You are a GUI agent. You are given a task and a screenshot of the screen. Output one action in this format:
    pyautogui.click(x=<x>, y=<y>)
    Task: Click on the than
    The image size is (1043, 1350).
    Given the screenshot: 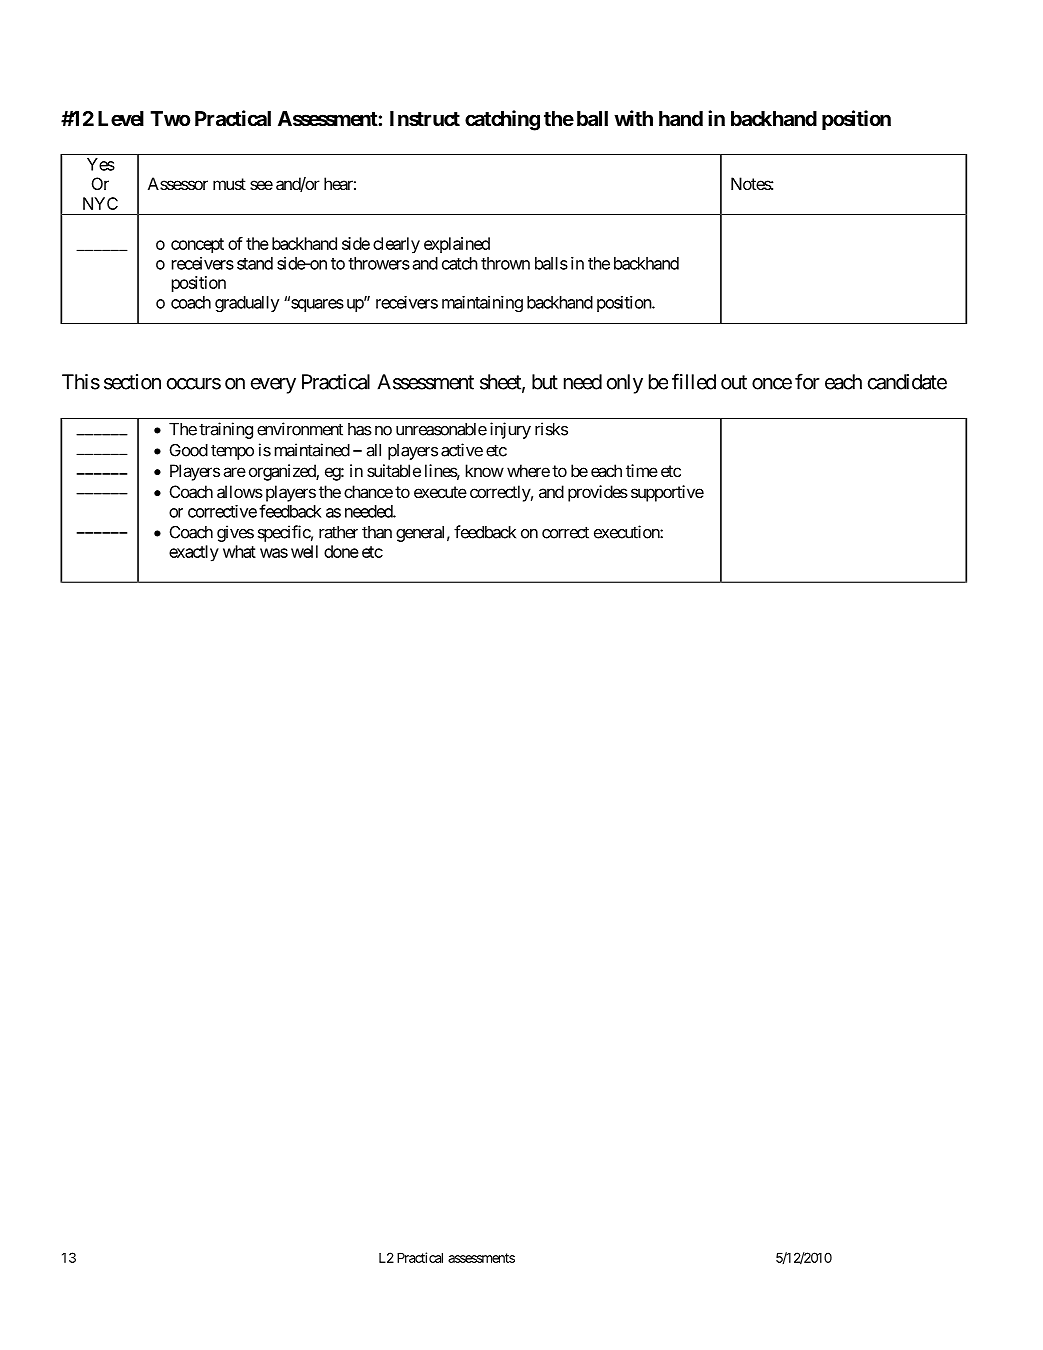 What is the action you would take?
    pyautogui.click(x=377, y=532)
